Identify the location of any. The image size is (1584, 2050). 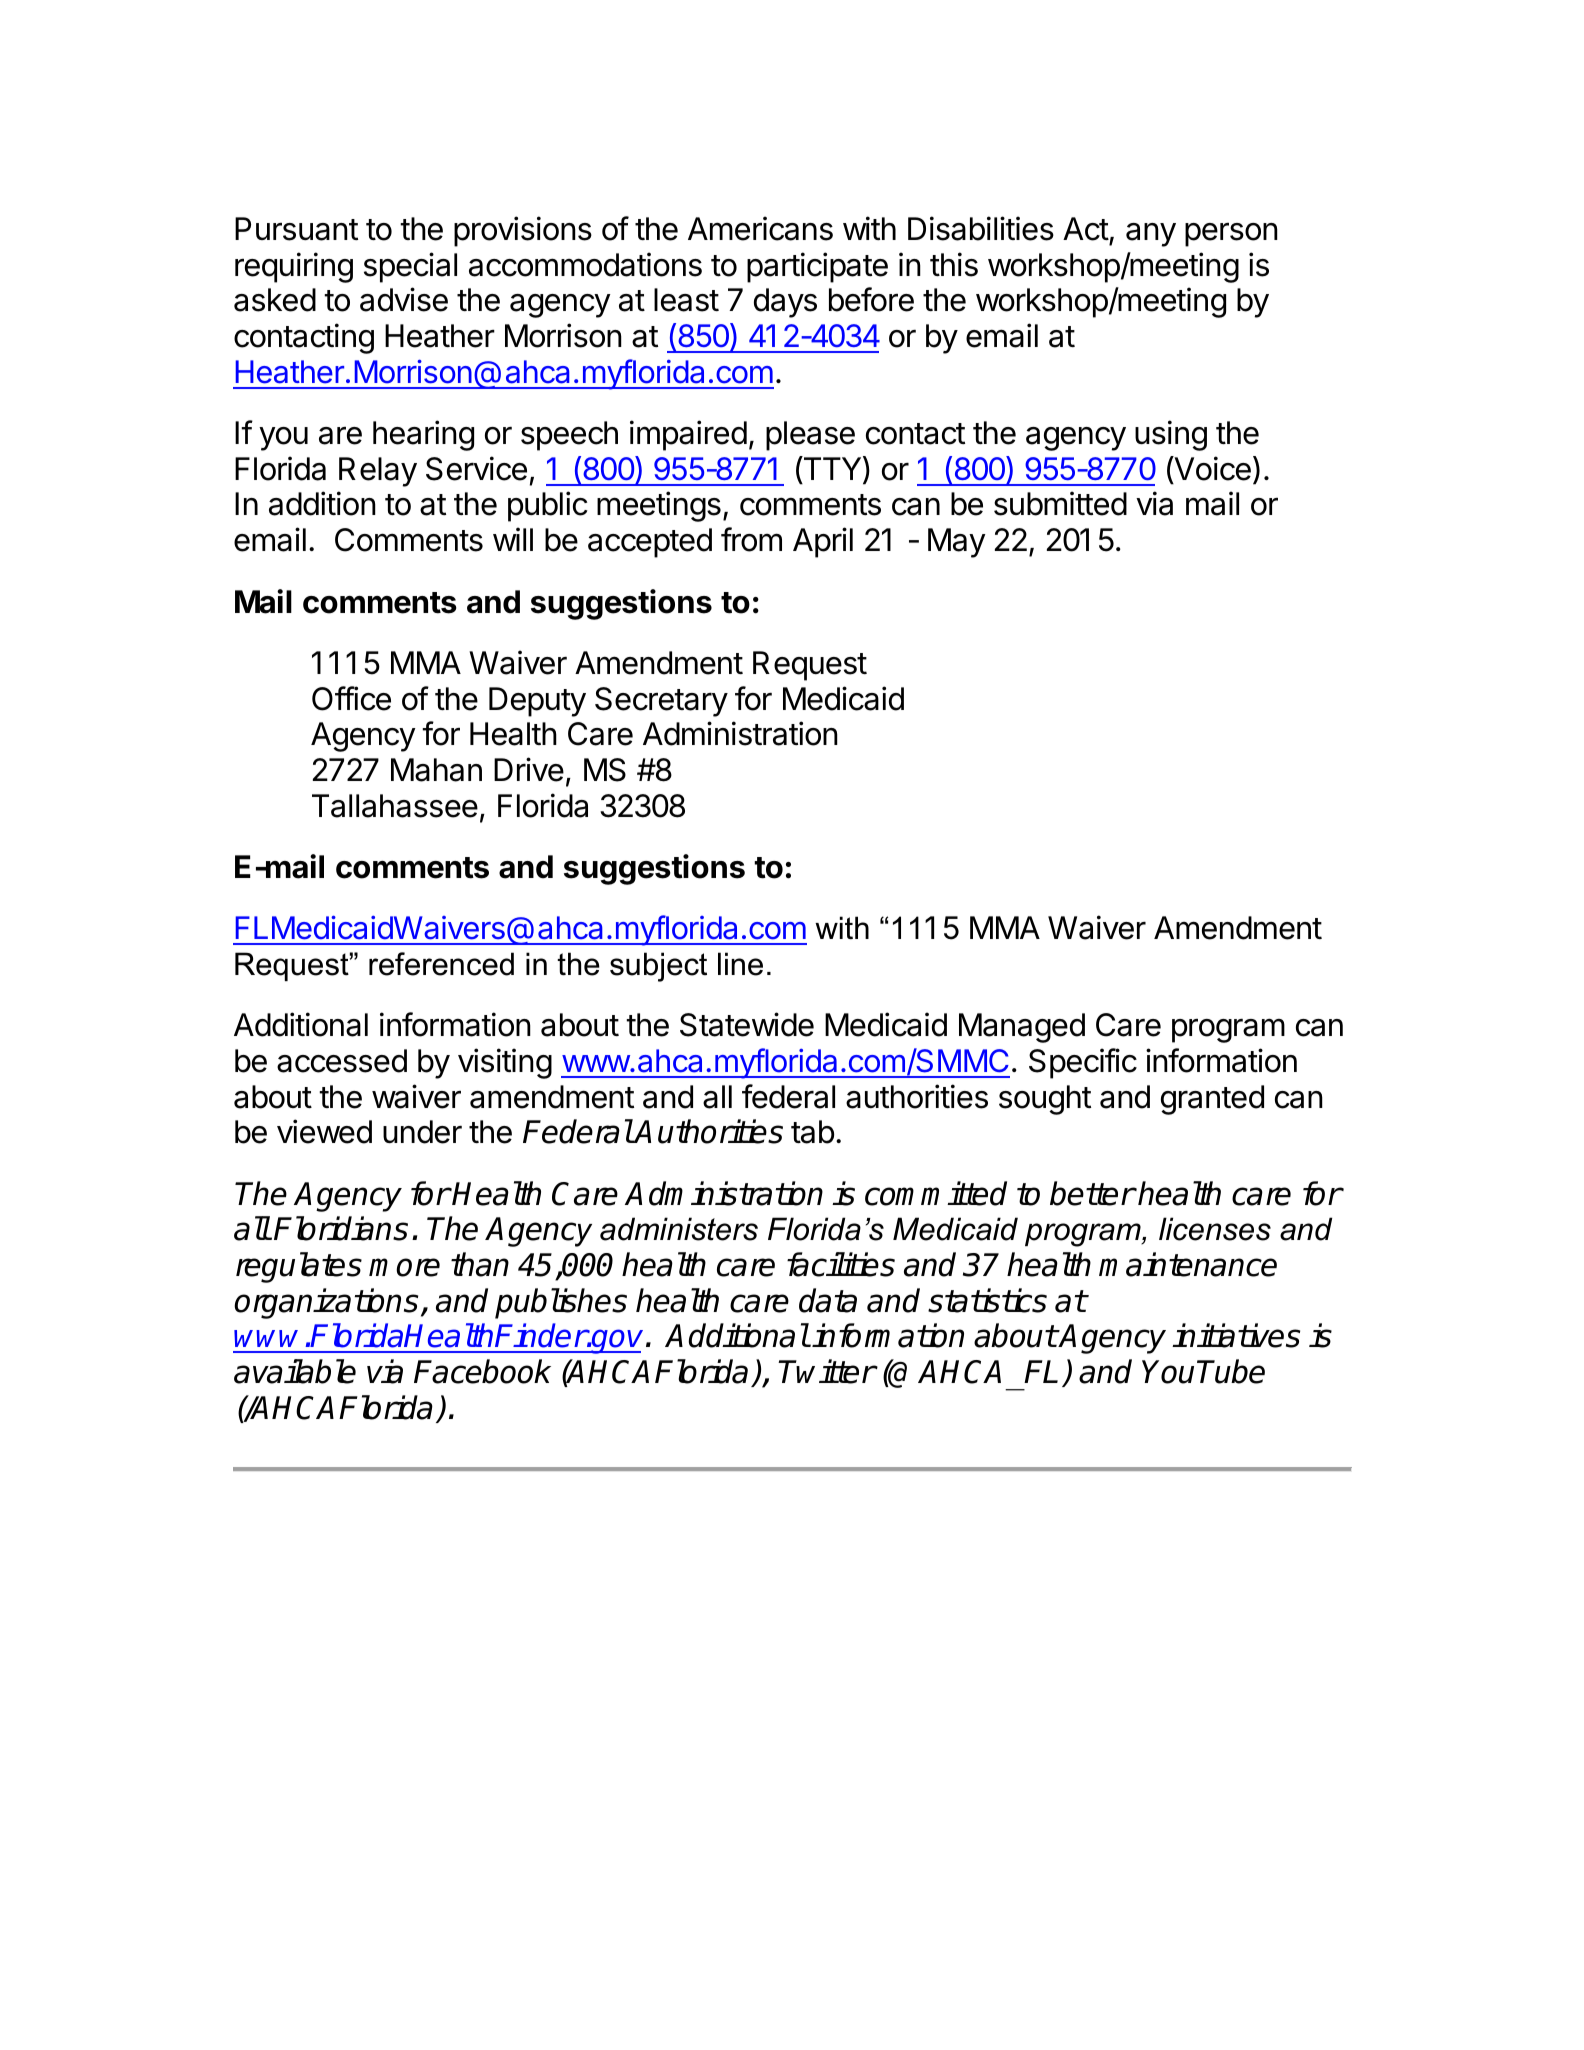
(1151, 235).
